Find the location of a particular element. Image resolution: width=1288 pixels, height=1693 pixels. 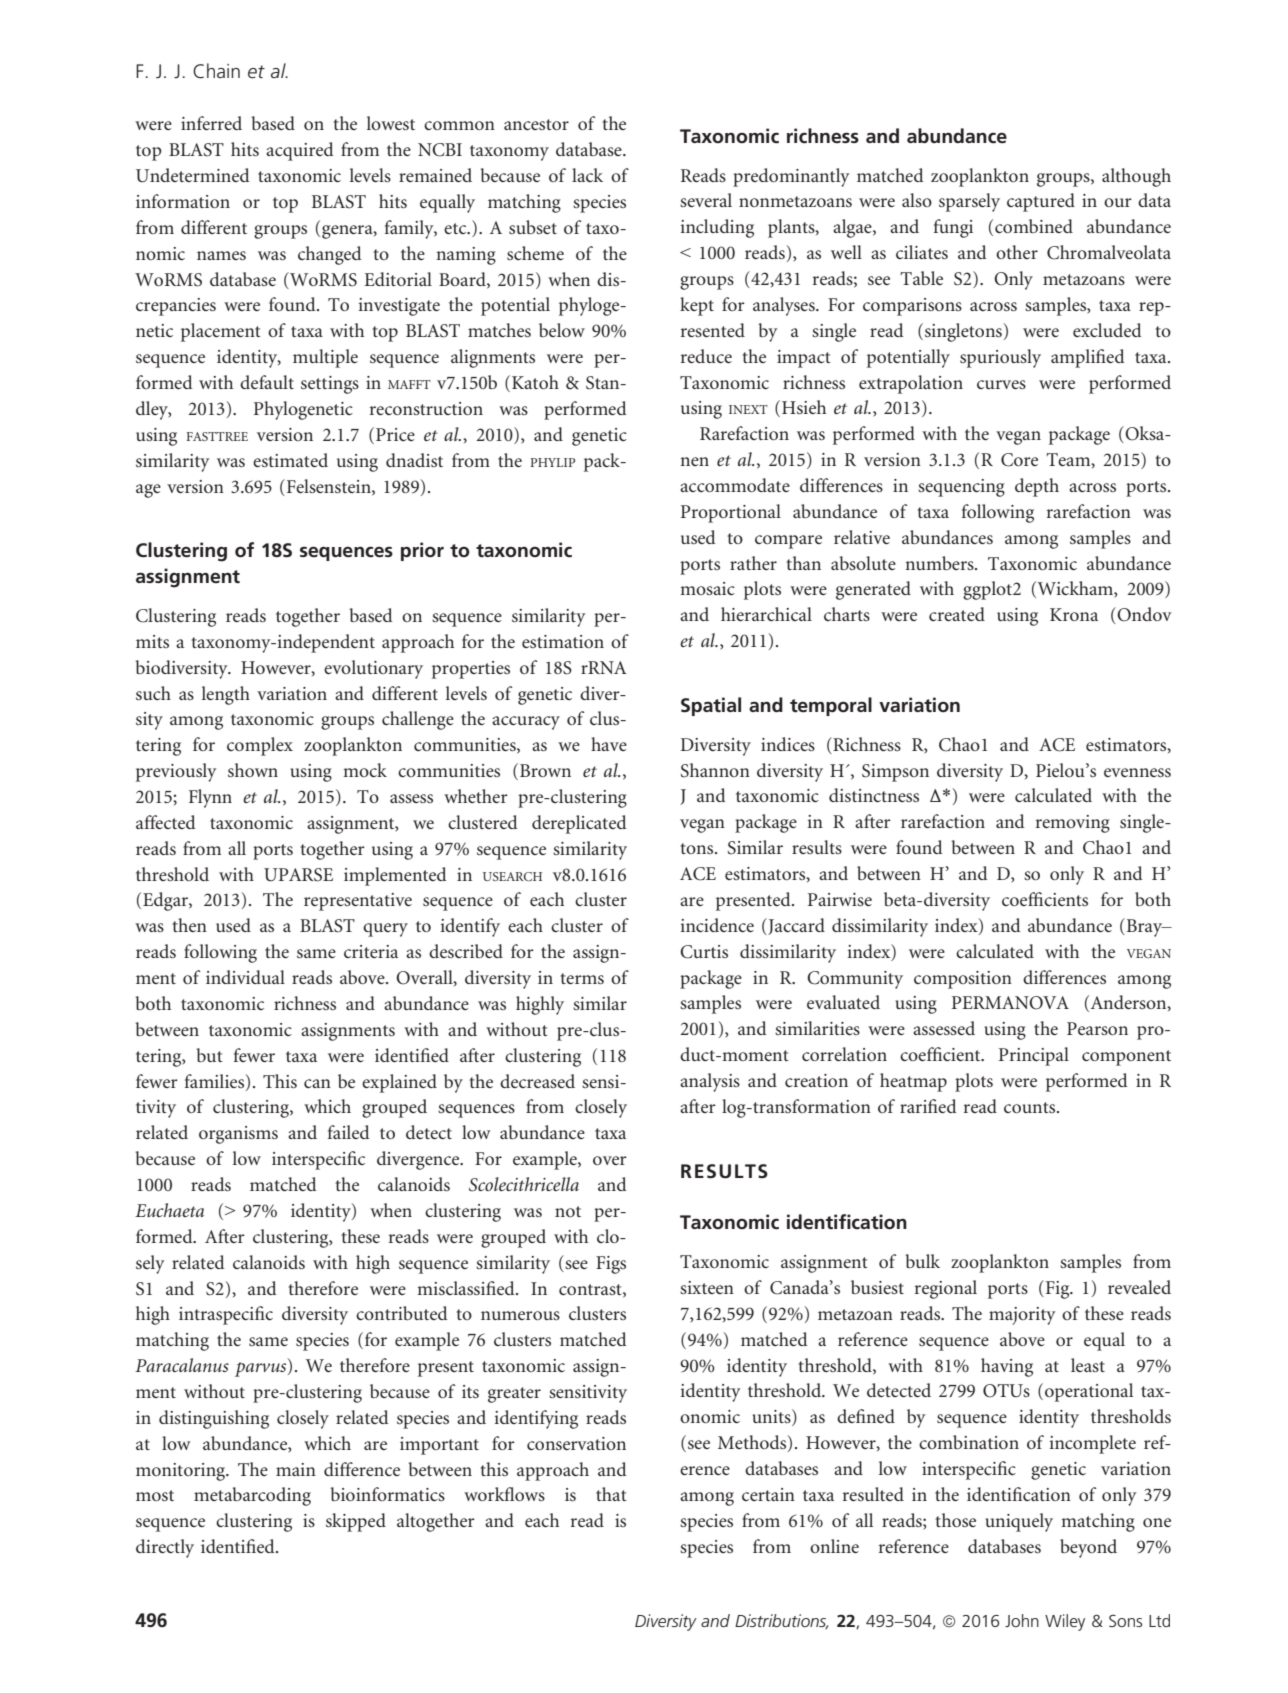

length is located at coordinates (226, 695).
